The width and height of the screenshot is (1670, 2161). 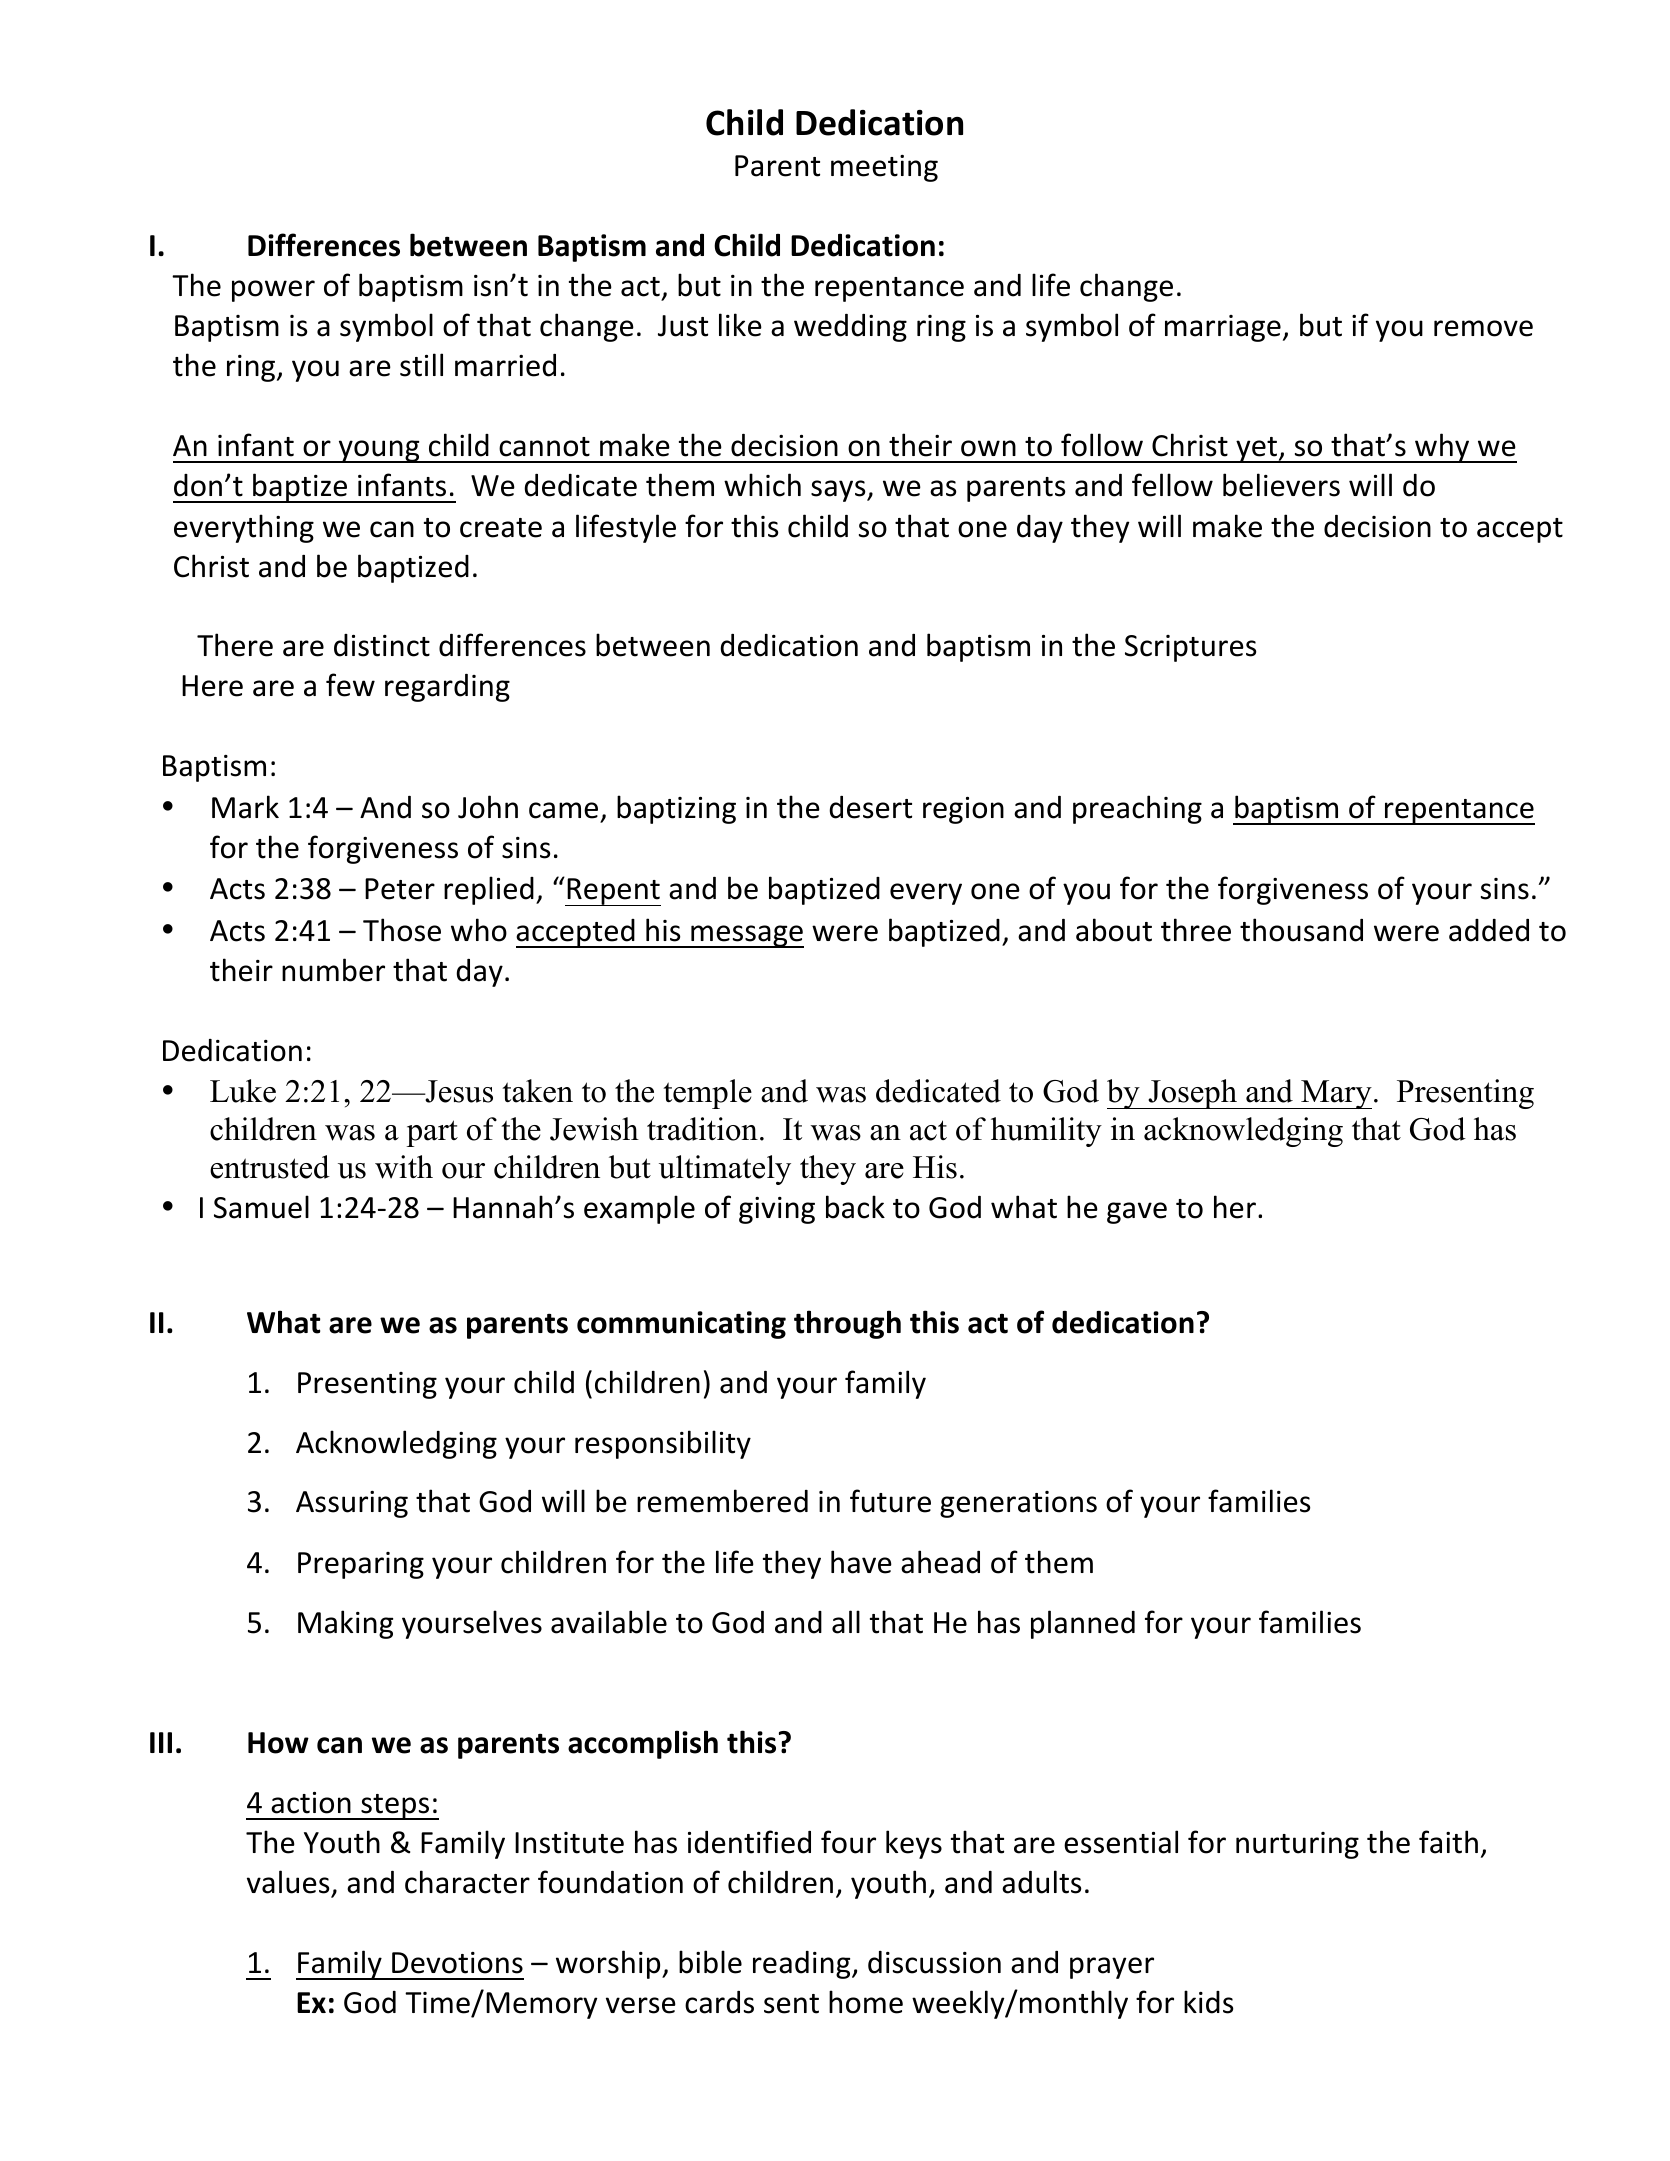 What do you see at coordinates (884, 168) in the screenshot?
I see `meeting` at bounding box center [884, 168].
